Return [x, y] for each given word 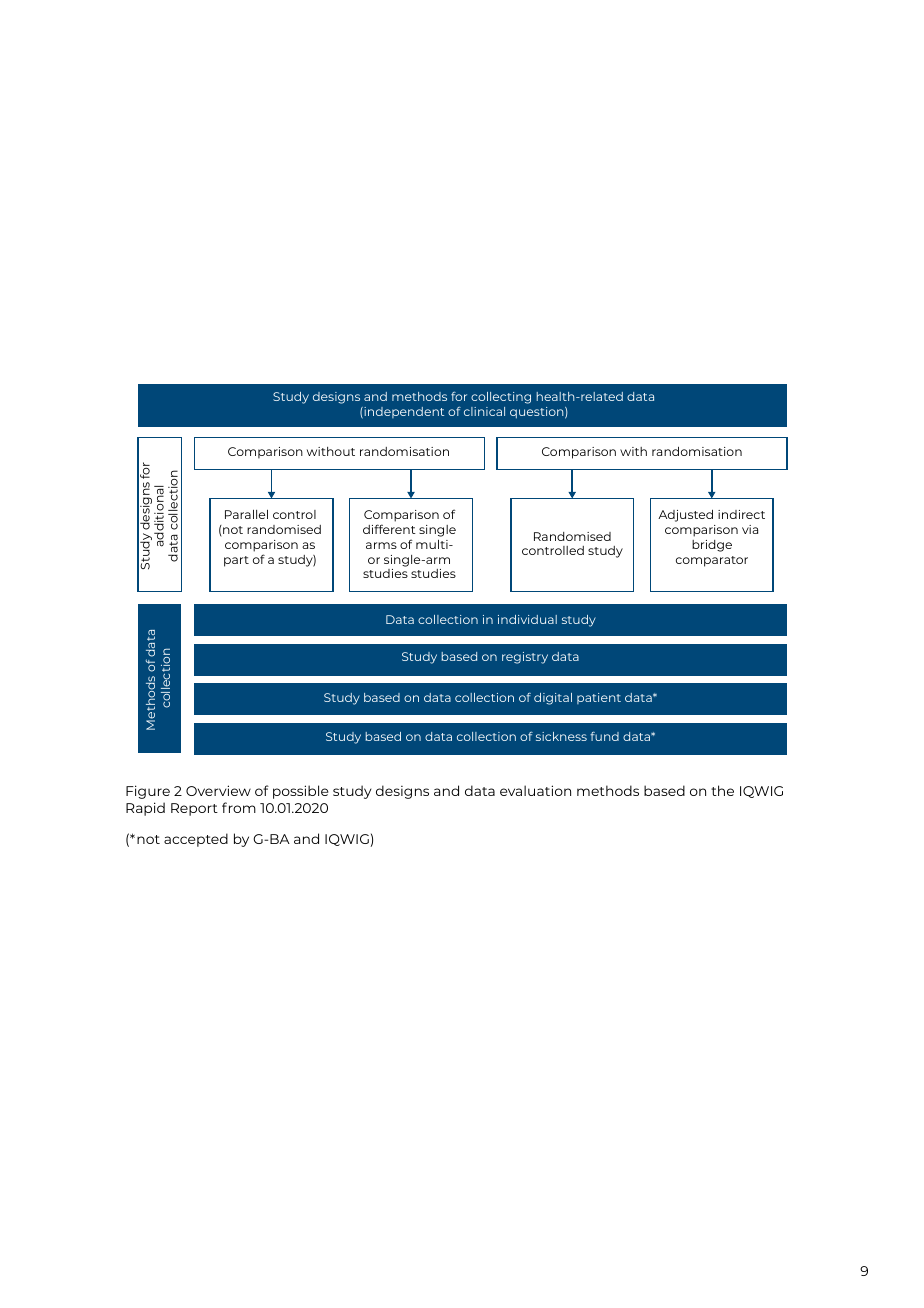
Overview [218, 790]
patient [599, 698]
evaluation [535, 790]
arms [381, 545]
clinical [484, 411]
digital [553, 699]
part [236, 561]
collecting [501, 398]
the [722, 790]
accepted [196, 840]
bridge [712, 546]
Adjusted [685, 515]
